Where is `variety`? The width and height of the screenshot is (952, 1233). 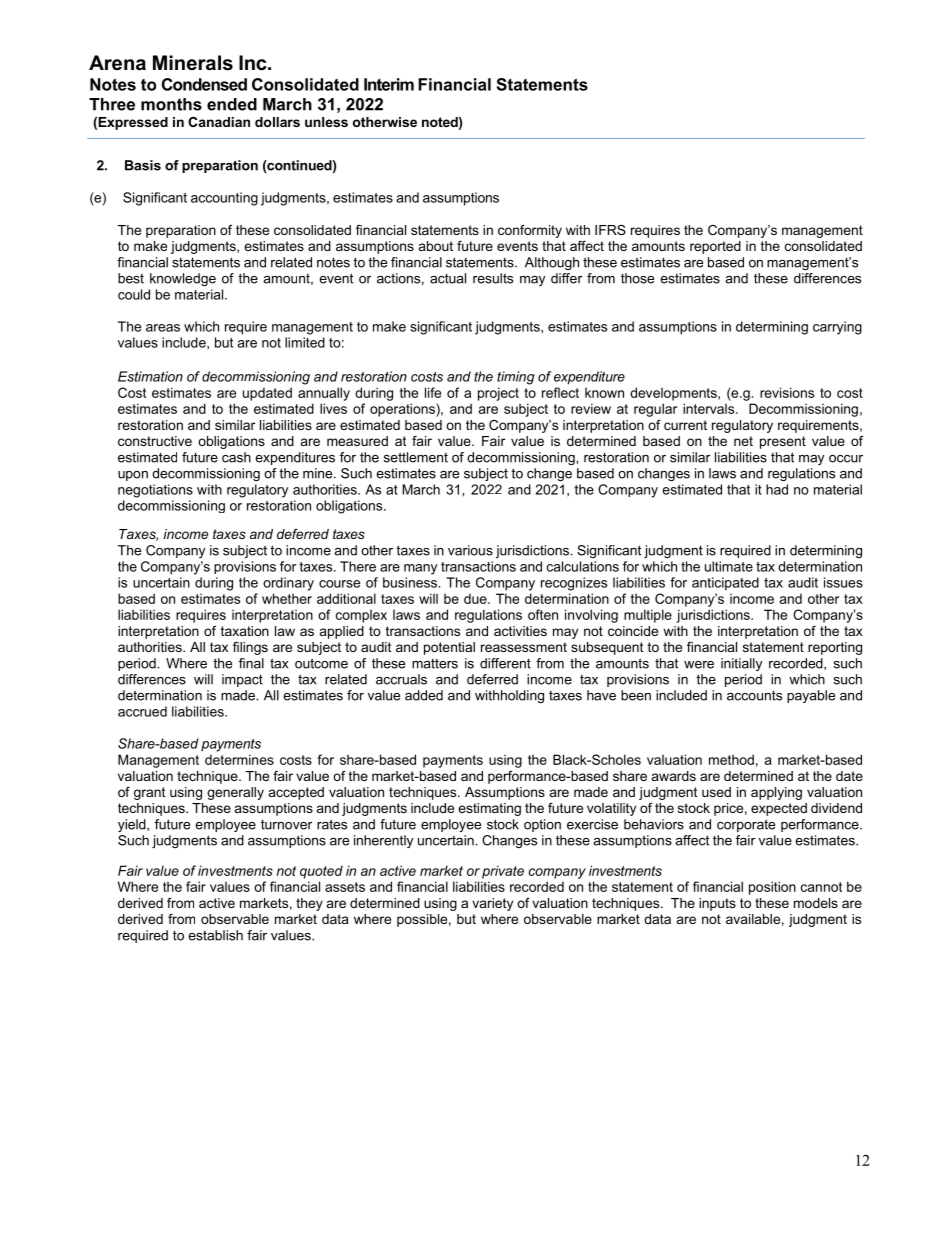
variety is located at coordinates (492, 904).
